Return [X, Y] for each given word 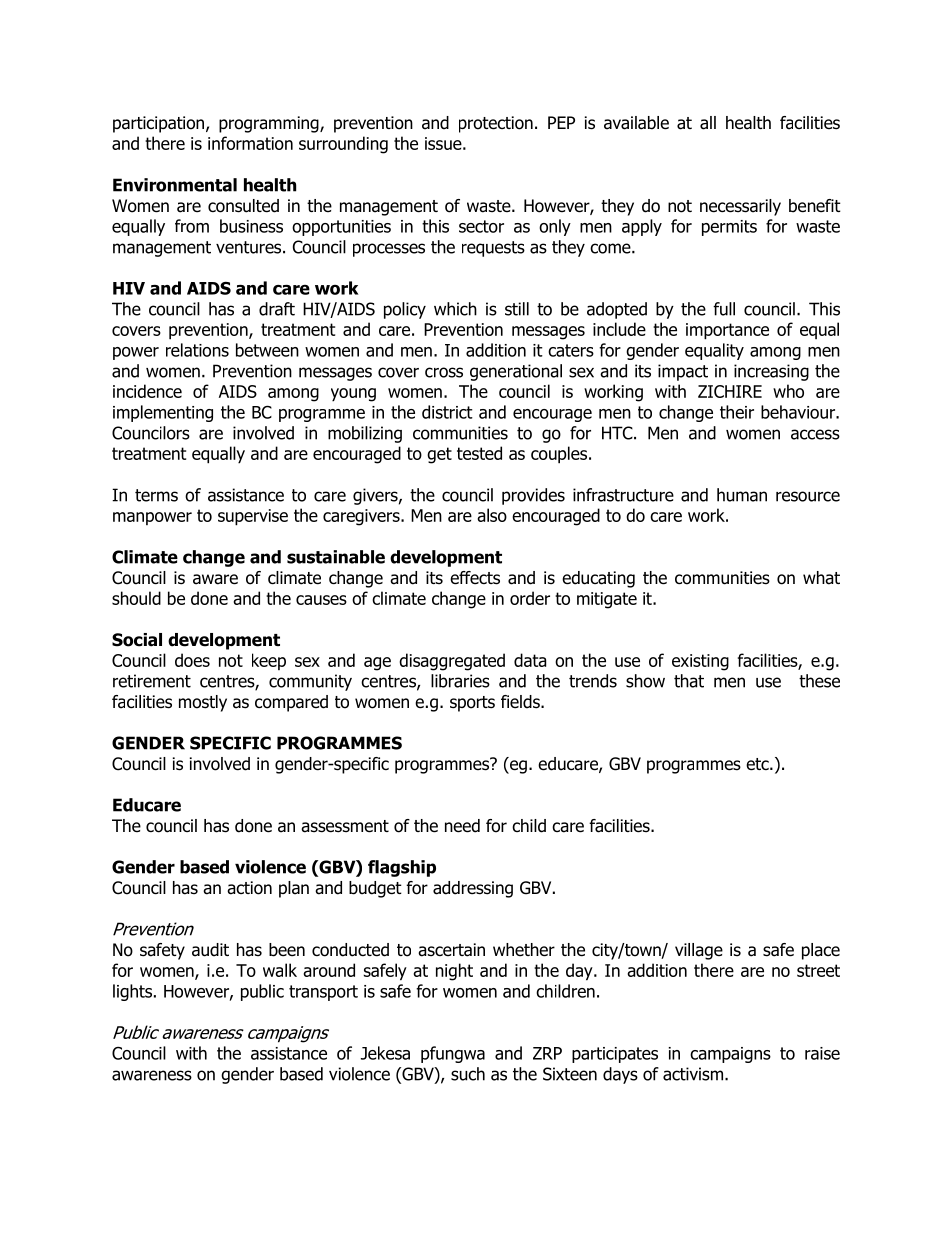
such [468, 1074]
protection [496, 124]
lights [132, 992]
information [250, 143]
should [136, 598]
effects [475, 578]
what [821, 578]
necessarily [740, 207]
